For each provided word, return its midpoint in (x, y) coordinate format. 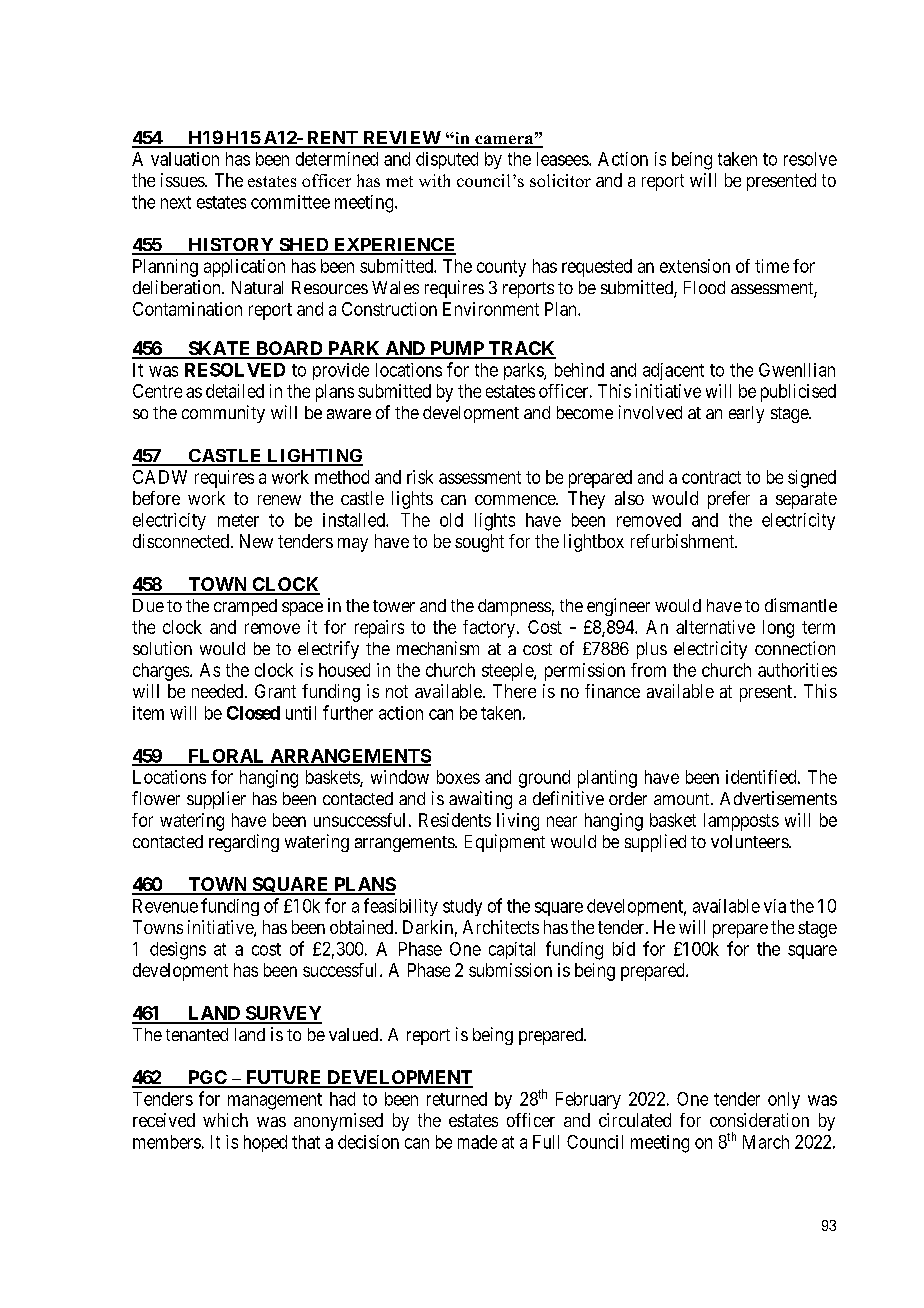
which (225, 1120)
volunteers (750, 841)
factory (490, 629)
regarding (244, 843)
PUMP (457, 349)
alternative (715, 627)
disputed (447, 160)
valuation (185, 159)
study (462, 907)
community (223, 414)
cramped (245, 607)
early (746, 414)
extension (695, 266)
